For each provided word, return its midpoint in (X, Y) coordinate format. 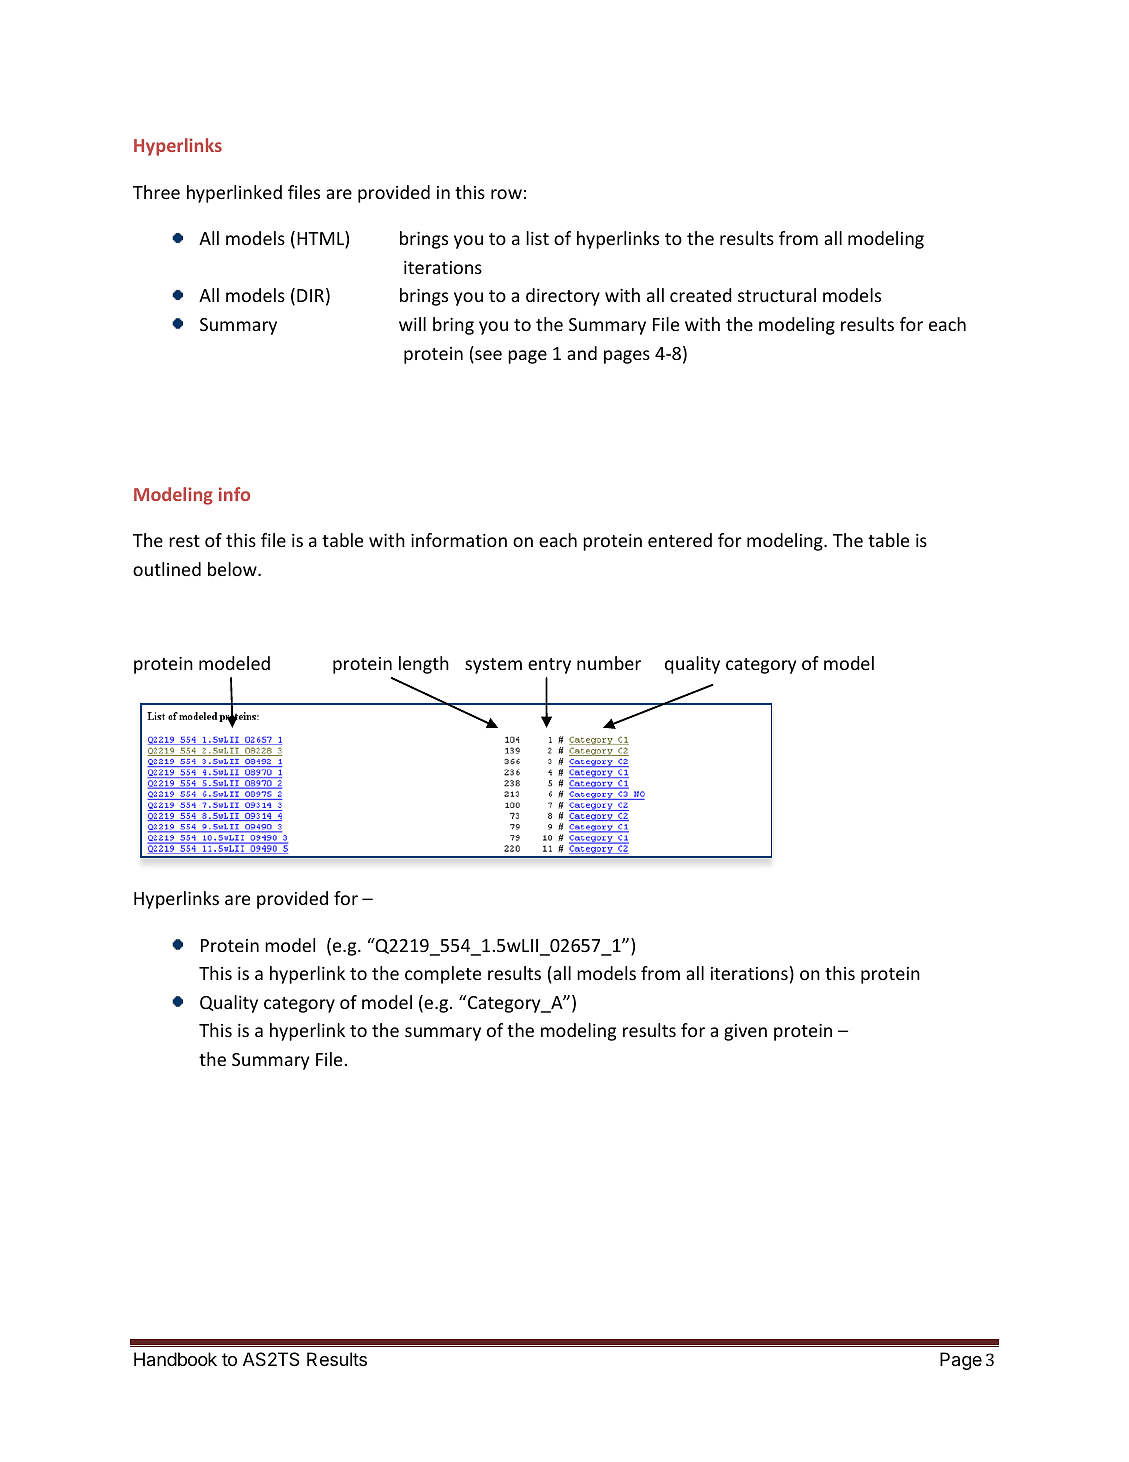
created (701, 295)
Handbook (175, 1359)
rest (184, 541)
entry (549, 666)
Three (156, 192)
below (233, 569)
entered (680, 540)
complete (443, 975)
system (493, 666)
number (609, 663)
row (506, 194)
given (745, 1032)
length (424, 665)
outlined (167, 569)
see (487, 356)
